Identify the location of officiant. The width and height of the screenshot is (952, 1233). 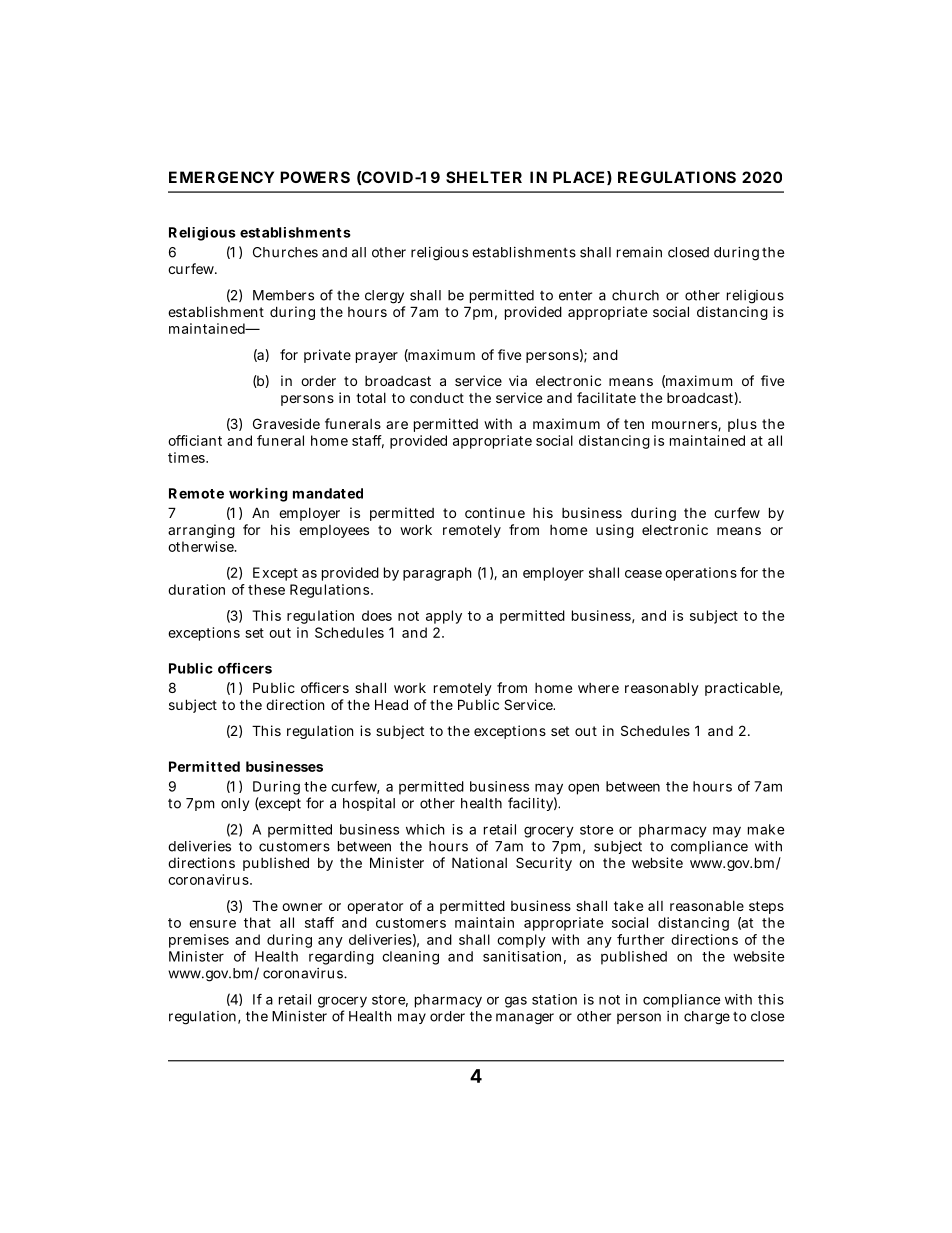
(195, 440).
